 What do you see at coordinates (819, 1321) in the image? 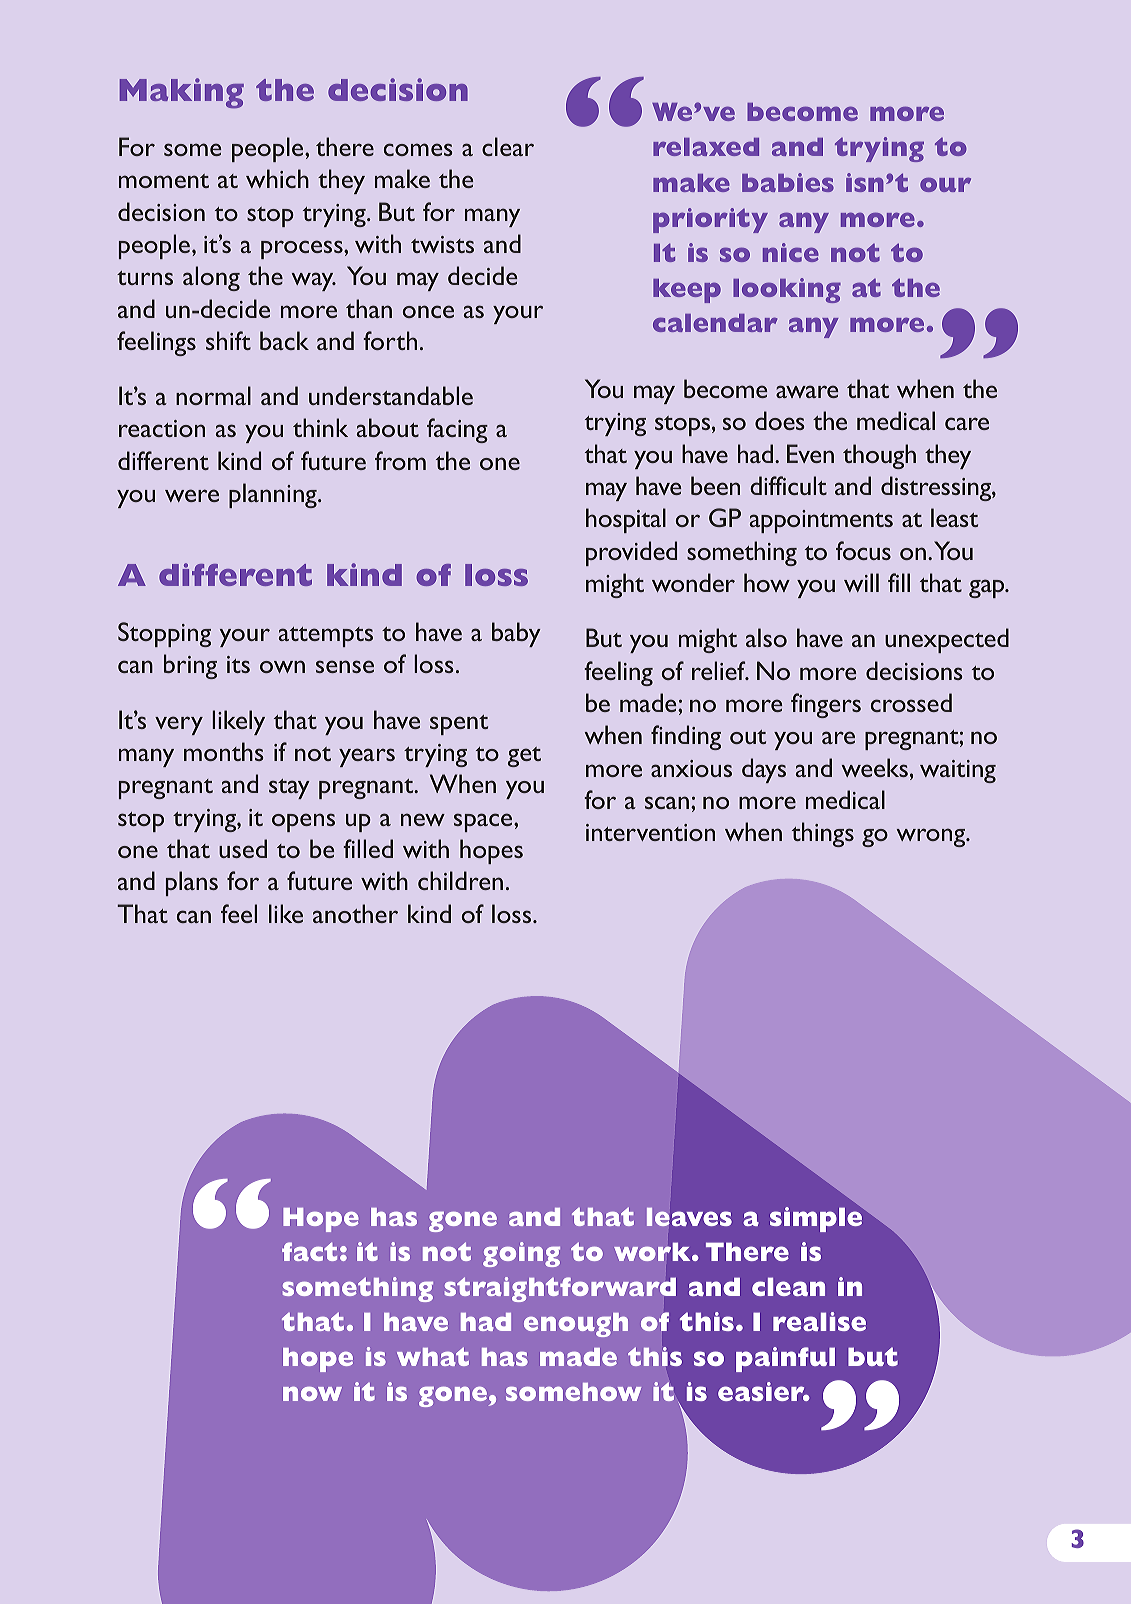
I see `realise` at bounding box center [819, 1321].
